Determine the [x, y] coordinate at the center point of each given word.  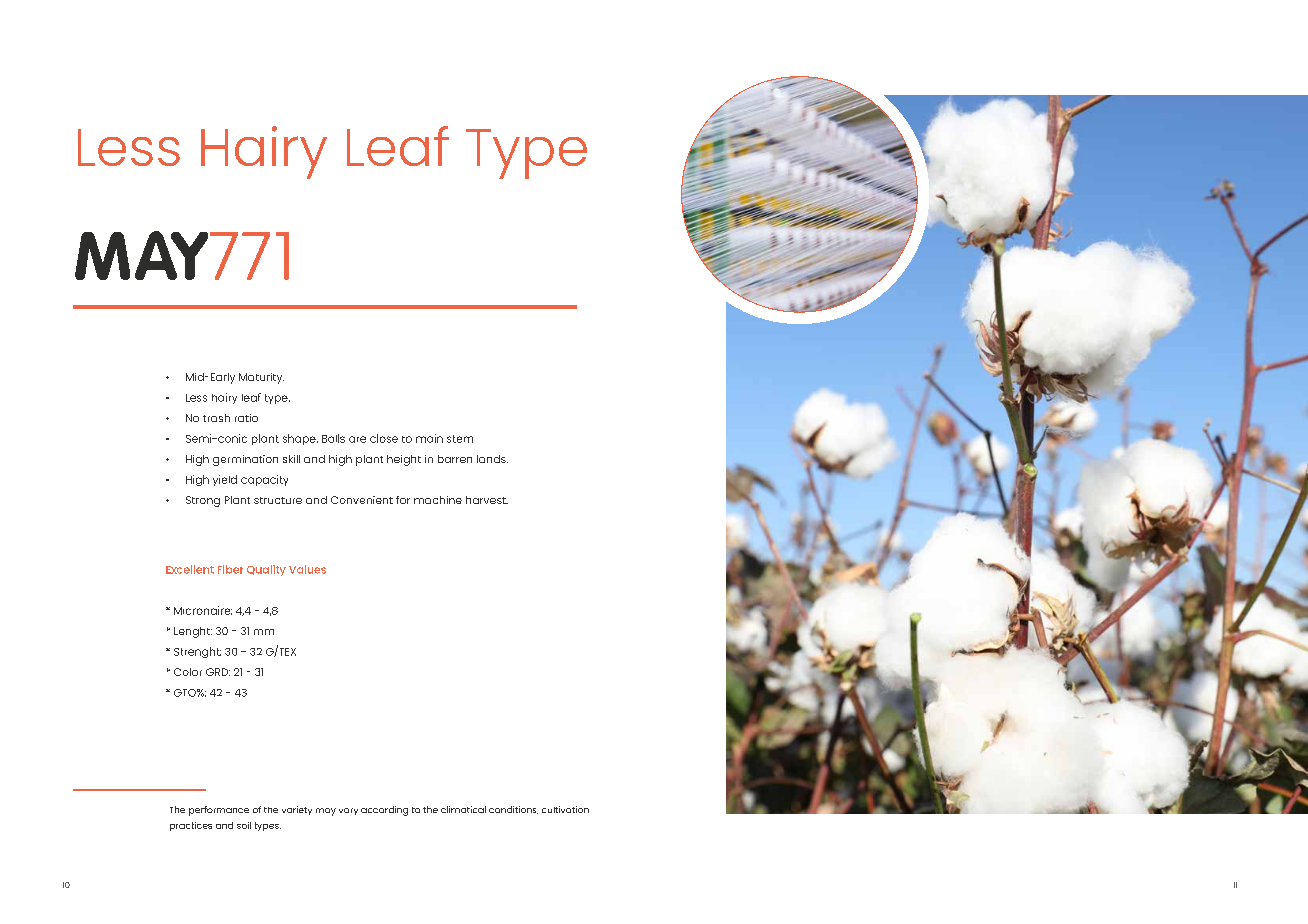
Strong [203, 501]
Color [188, 672]
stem [460, 439]
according [384, 811]
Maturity [261, 378]
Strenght [197, 652]
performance [219, 811]
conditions [513, 810]
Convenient [362, 500]
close [384, 438]
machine [438, 500]
